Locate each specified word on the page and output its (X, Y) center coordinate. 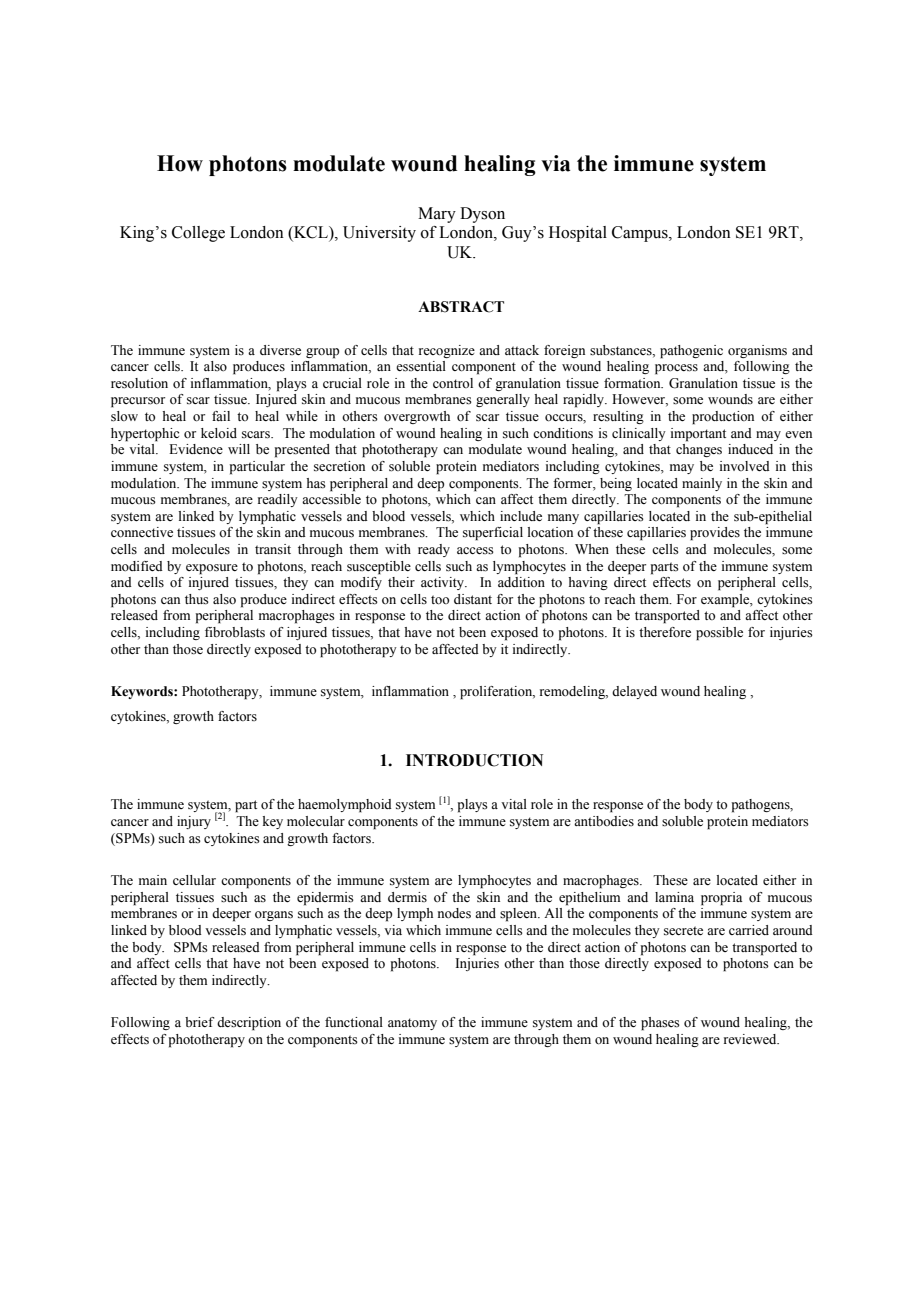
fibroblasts (235, 632)
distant (473, 599)
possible (719, 634)
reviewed (751, 1039)
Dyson (482, 215)
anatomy (412, 1024)
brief (199, 1022)
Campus (641, 234)
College (198, 234)
